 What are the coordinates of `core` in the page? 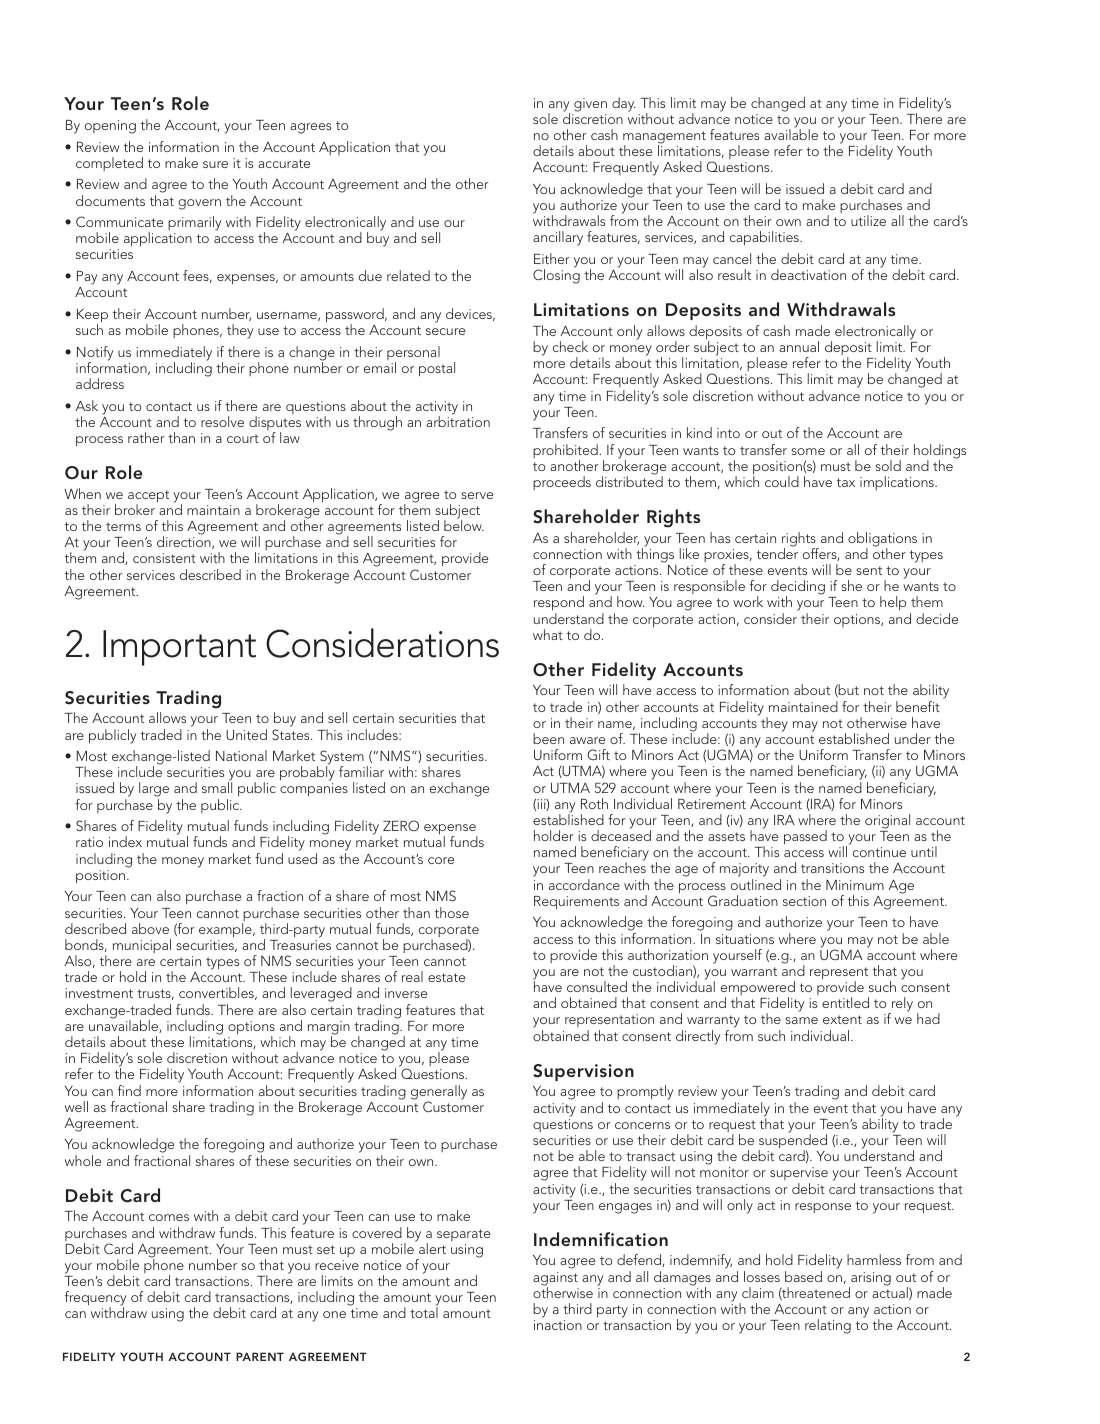 It's located at (441, 860).
